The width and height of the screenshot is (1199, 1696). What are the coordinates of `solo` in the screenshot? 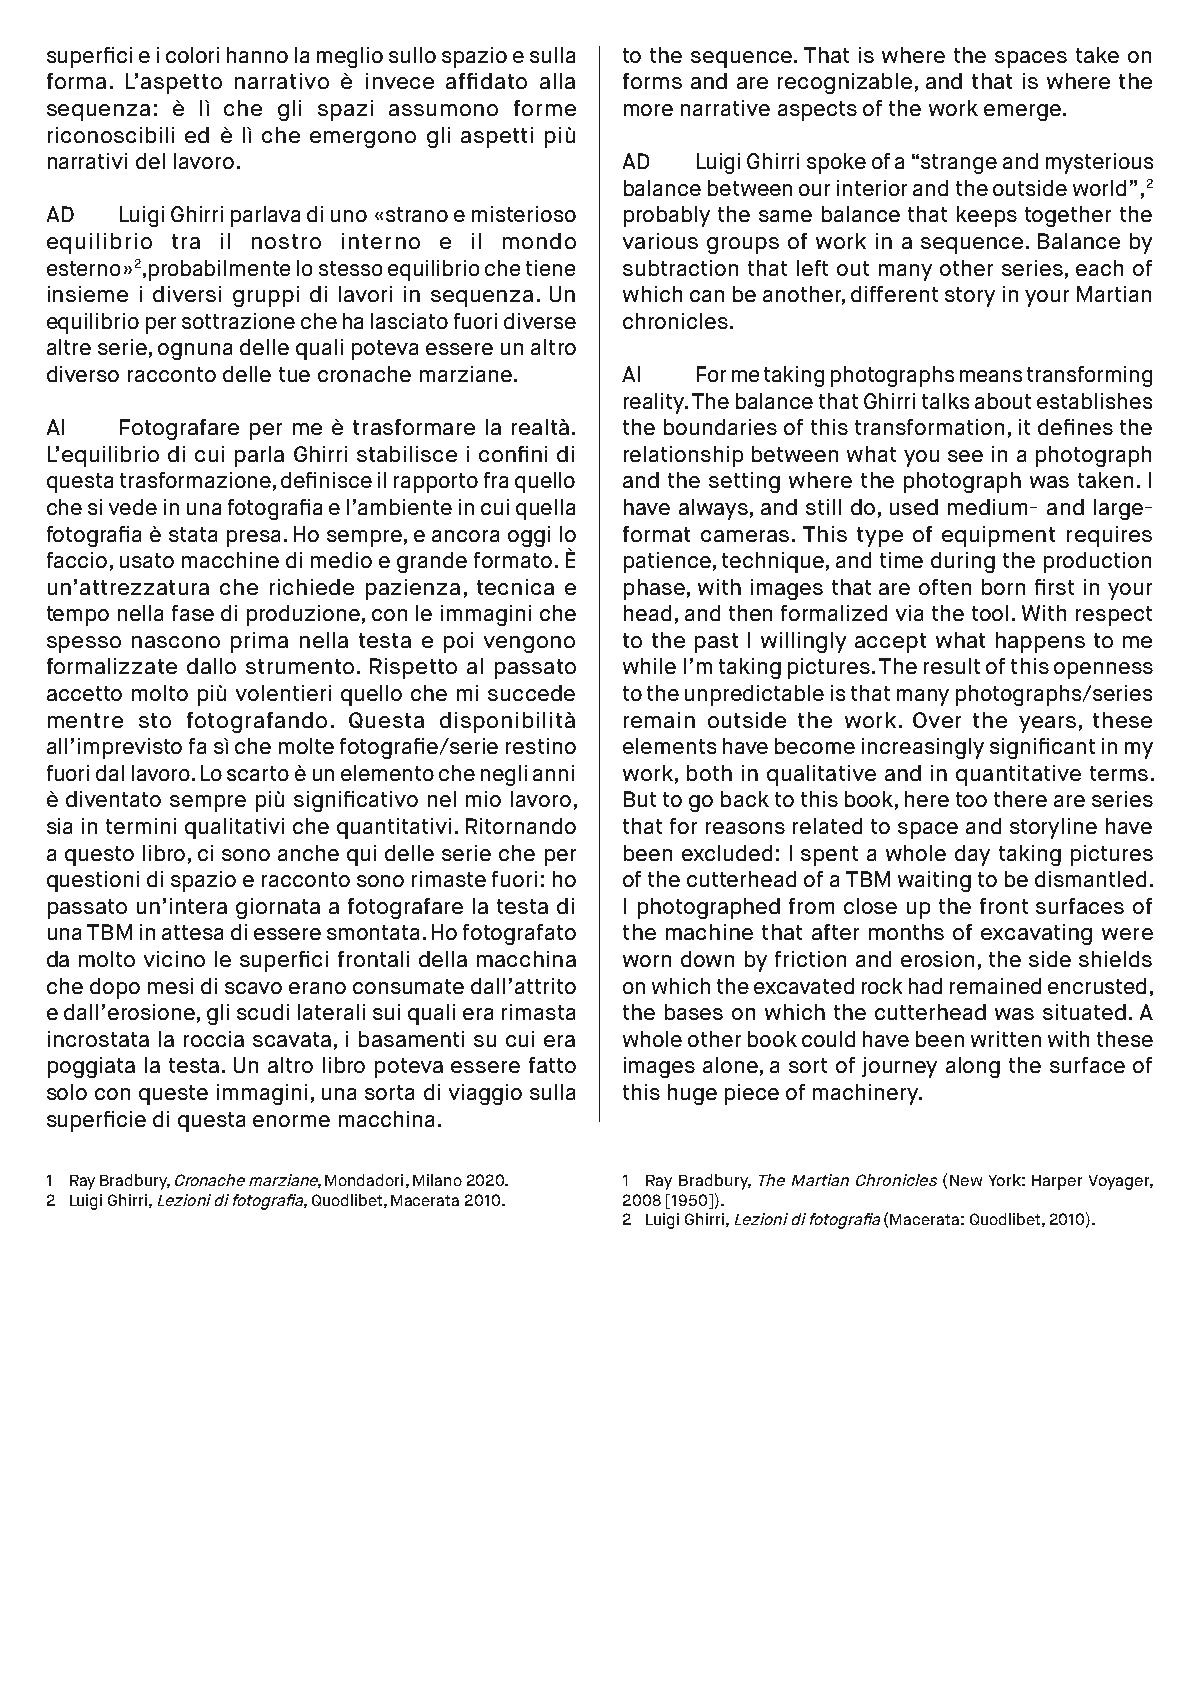 It's located at (67, 1092).
